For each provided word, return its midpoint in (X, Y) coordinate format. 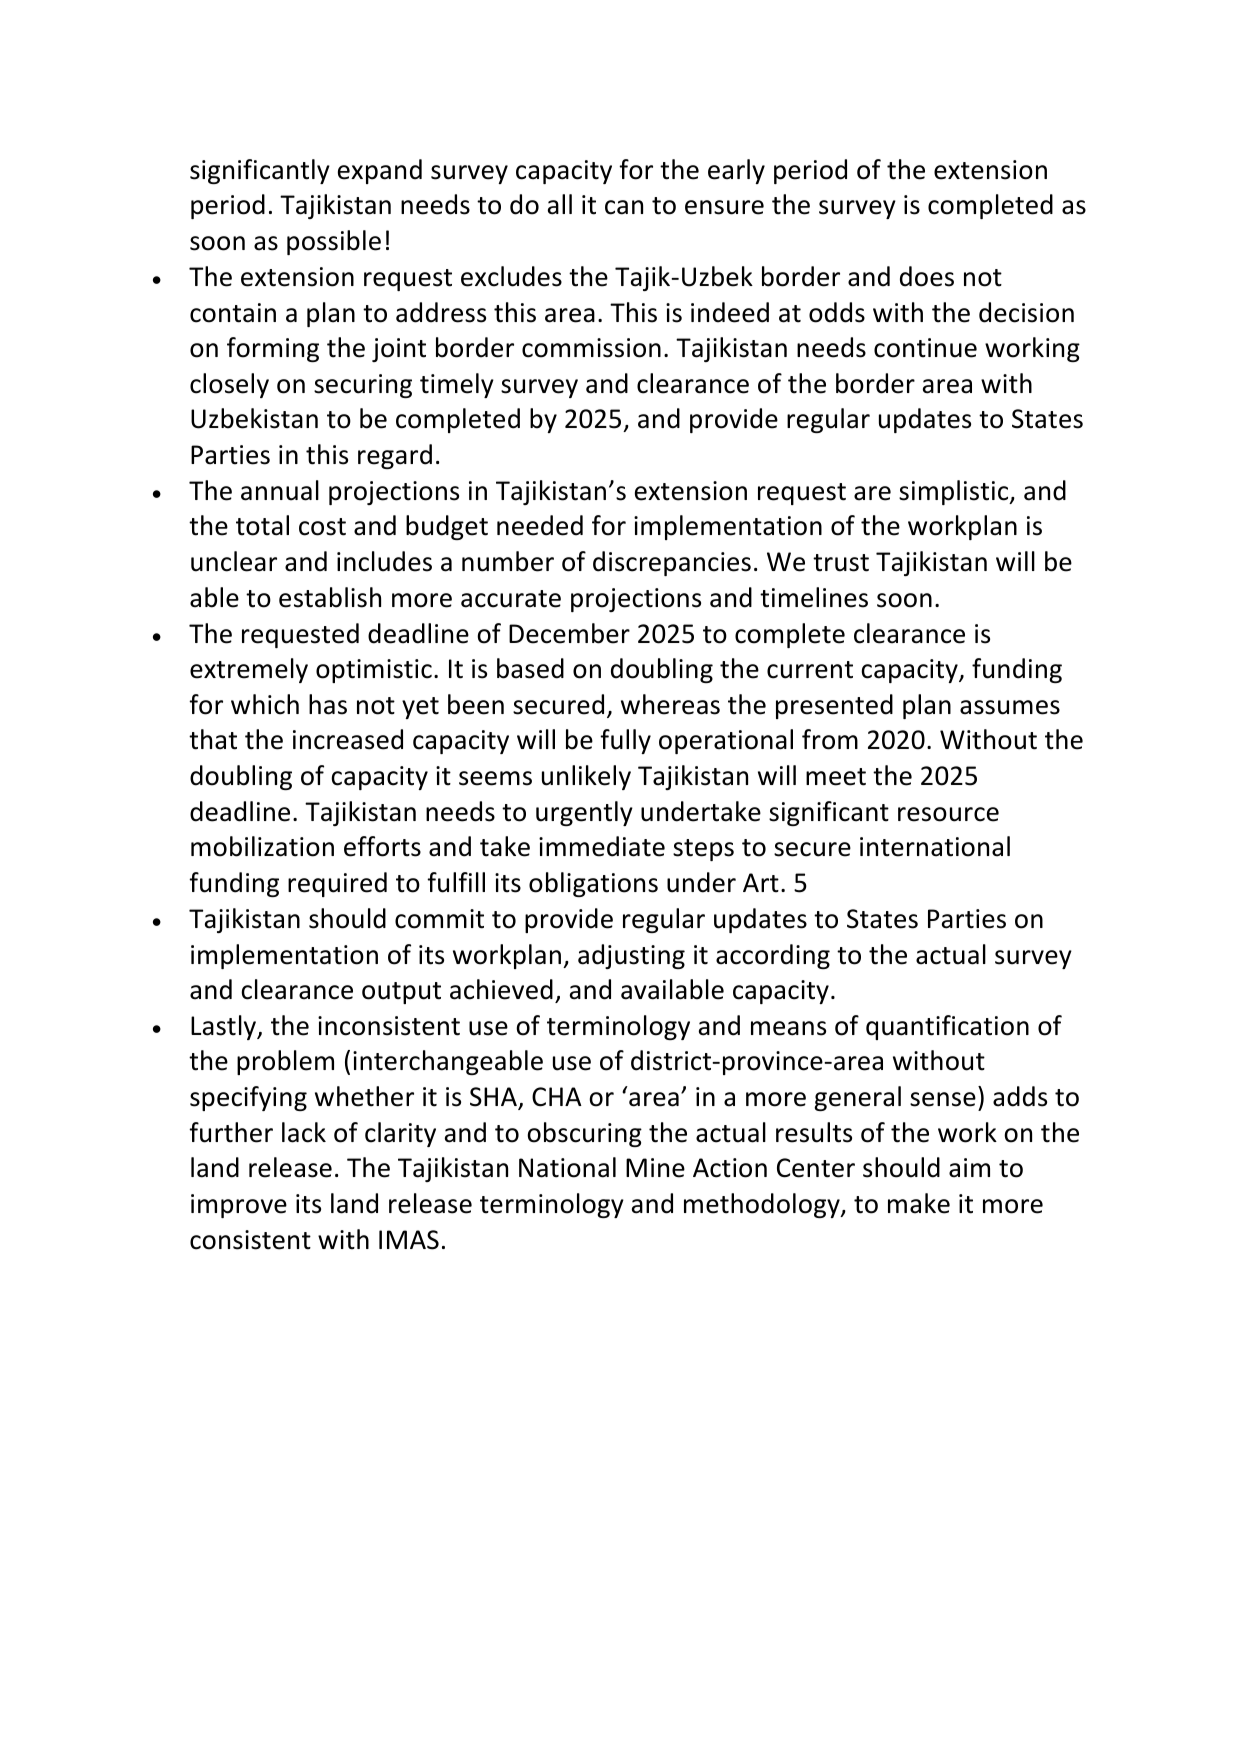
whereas (670, 704)
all (560, 204)
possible (334, 242)
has (328, 704)
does (927, 276)
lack (304, 1132)
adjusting (631, 956)
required (337, 884)
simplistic (955, 492)
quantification (947, 1027)
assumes (1010, 707)
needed (540, 525)
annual (280, 490)
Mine (655, 1168)
